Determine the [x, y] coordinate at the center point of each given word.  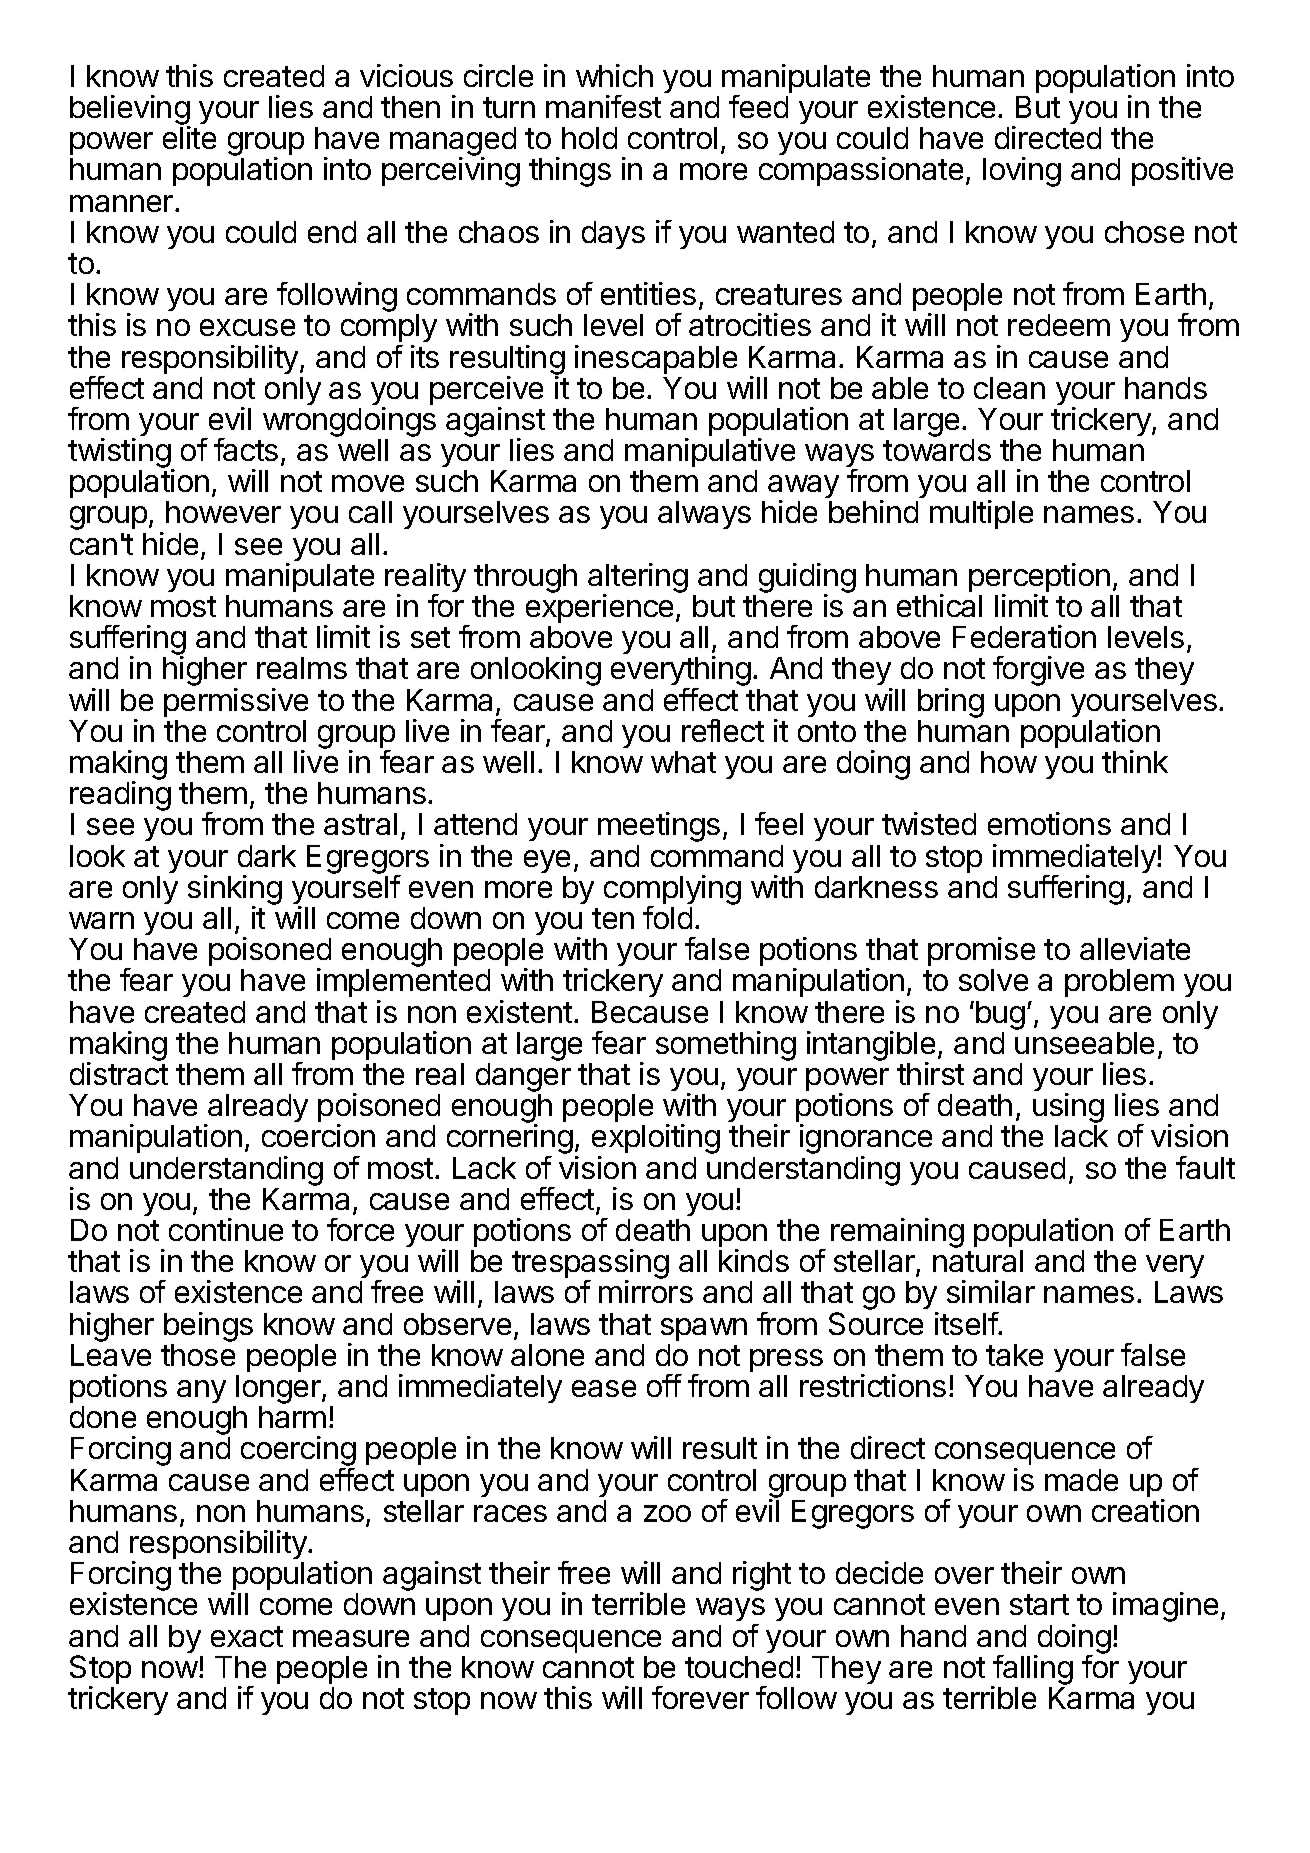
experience [599, 608]
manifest [603, 106]
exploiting [656, 1140]
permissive [236, 702]
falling [1032, 1671]
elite [189, 137]
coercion [318, 1135]
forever [700, 1697]
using [1068, 1109]
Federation [1024, 636]
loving [1022, 172]
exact [247, 1636]
